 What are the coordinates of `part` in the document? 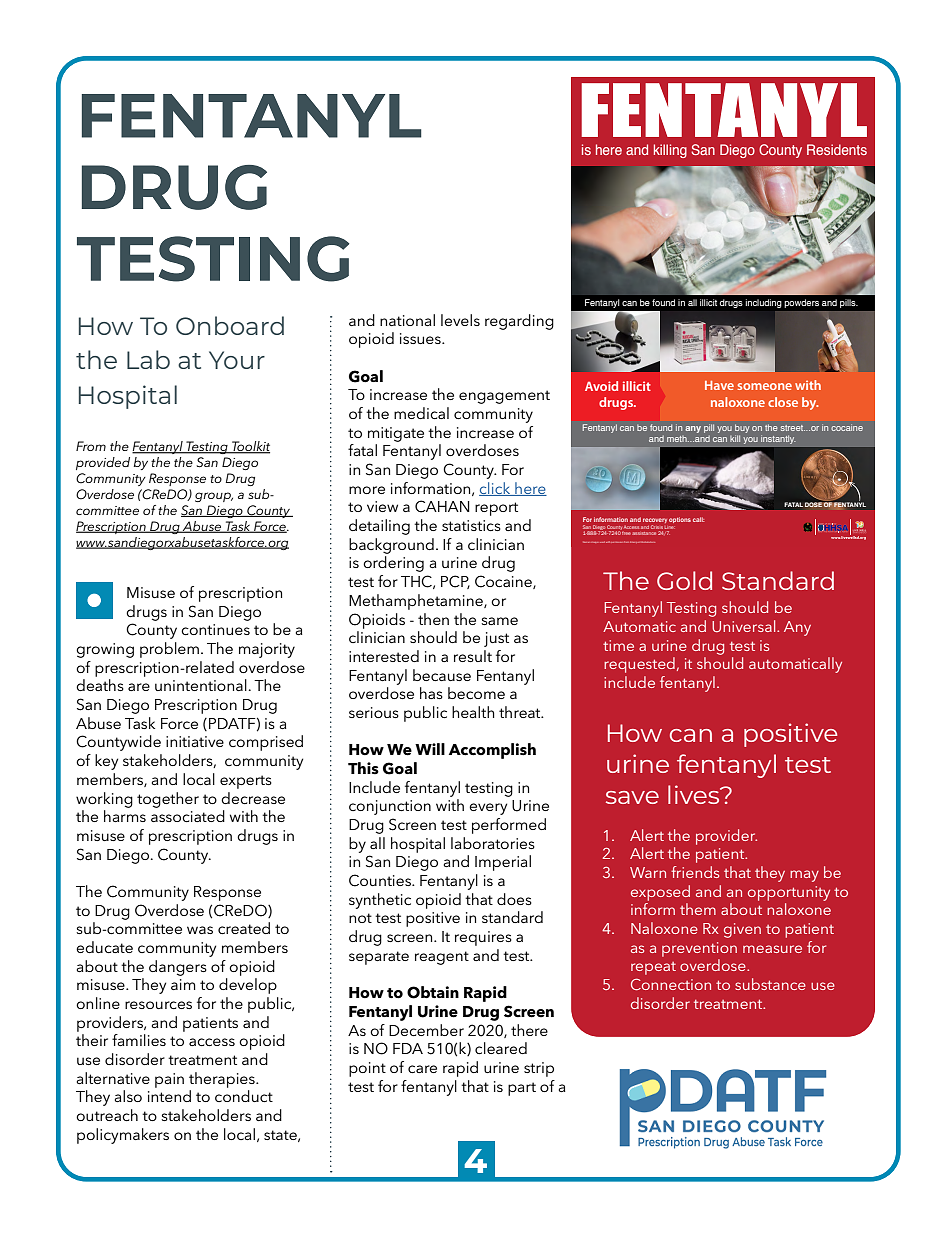 It's located at (522, 1089).
